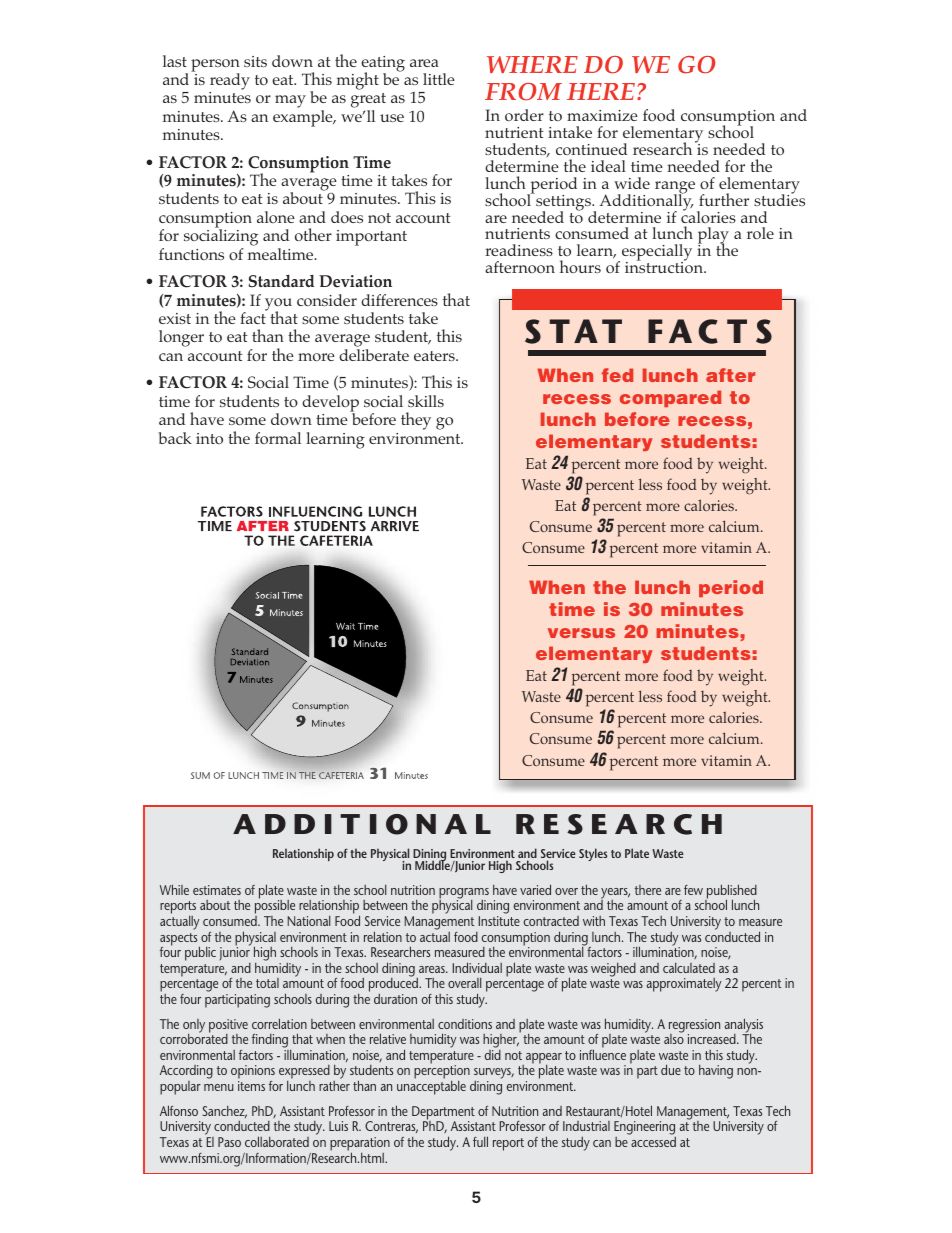 The image size is (952, 1233). Describe the element at coordinates (426, 401) in the page. I see `skills` at that location.
